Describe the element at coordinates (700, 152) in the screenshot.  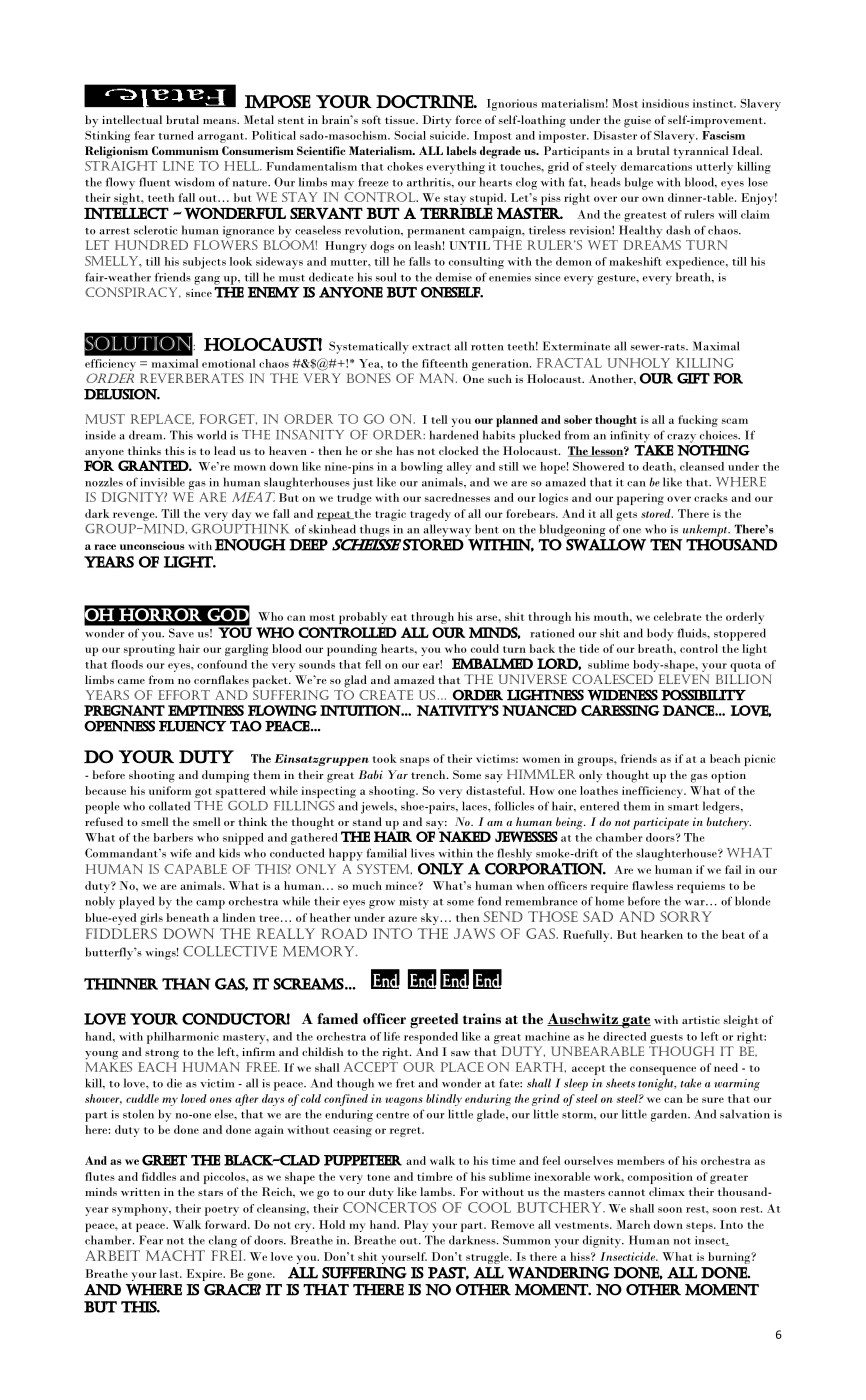
I see `tyrannical` at that location.
